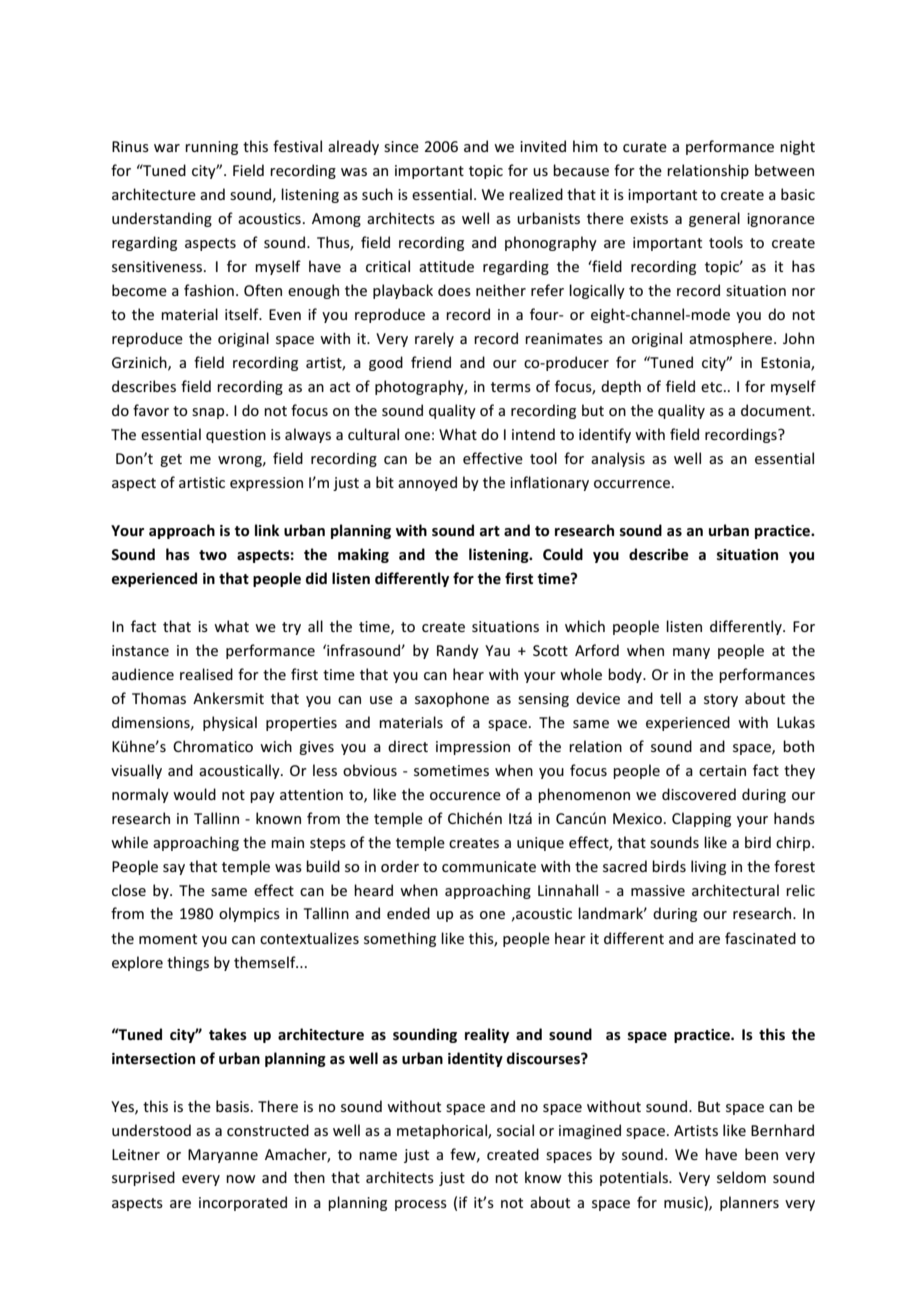 This screenshot has height=1308, width=924. What do you see at coordinates (206, 674) in the screenshot?
I see `realised` at bounding box center [206, 674].
